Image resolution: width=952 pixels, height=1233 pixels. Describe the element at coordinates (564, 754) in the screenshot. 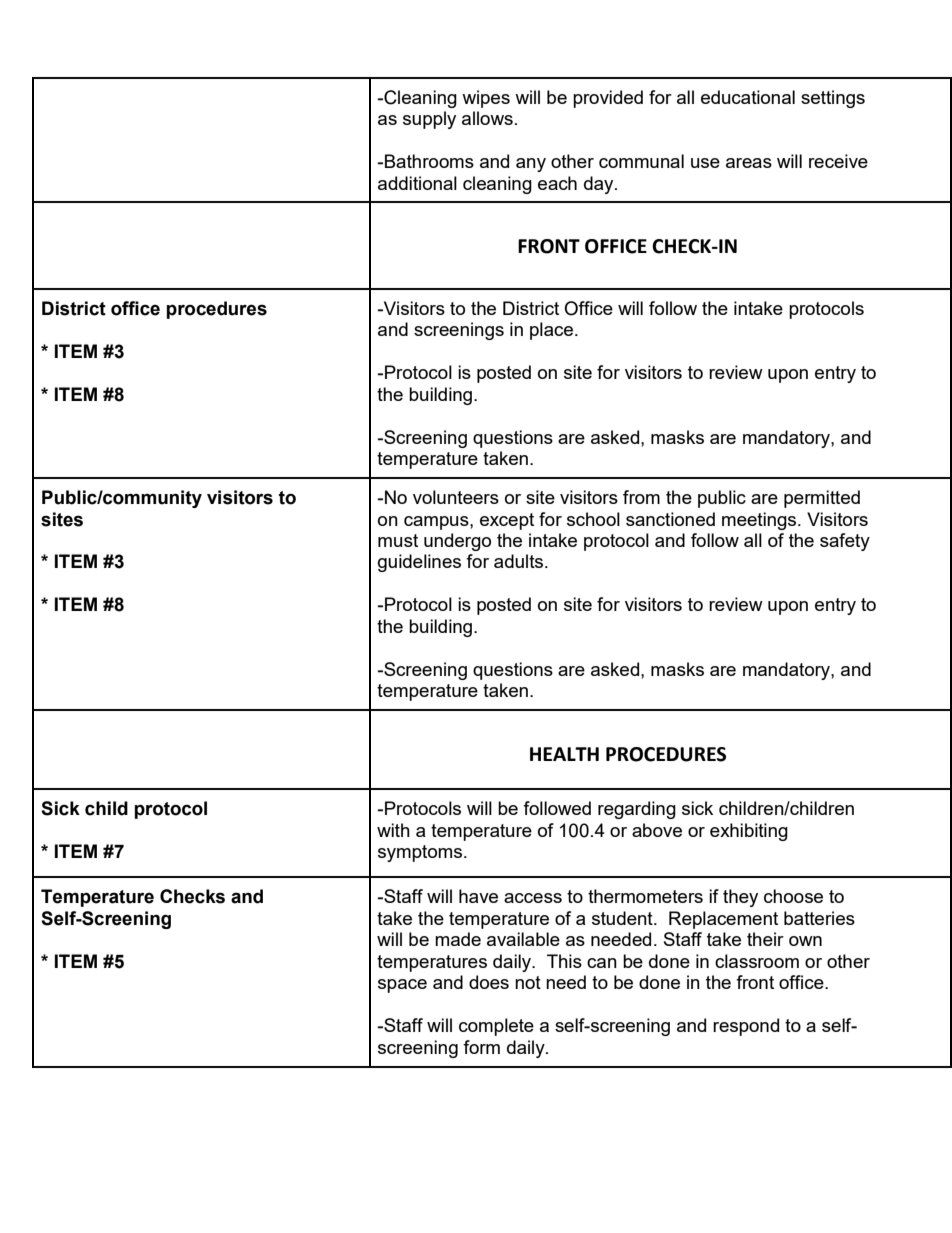

I see `HEALTH` at that location.
